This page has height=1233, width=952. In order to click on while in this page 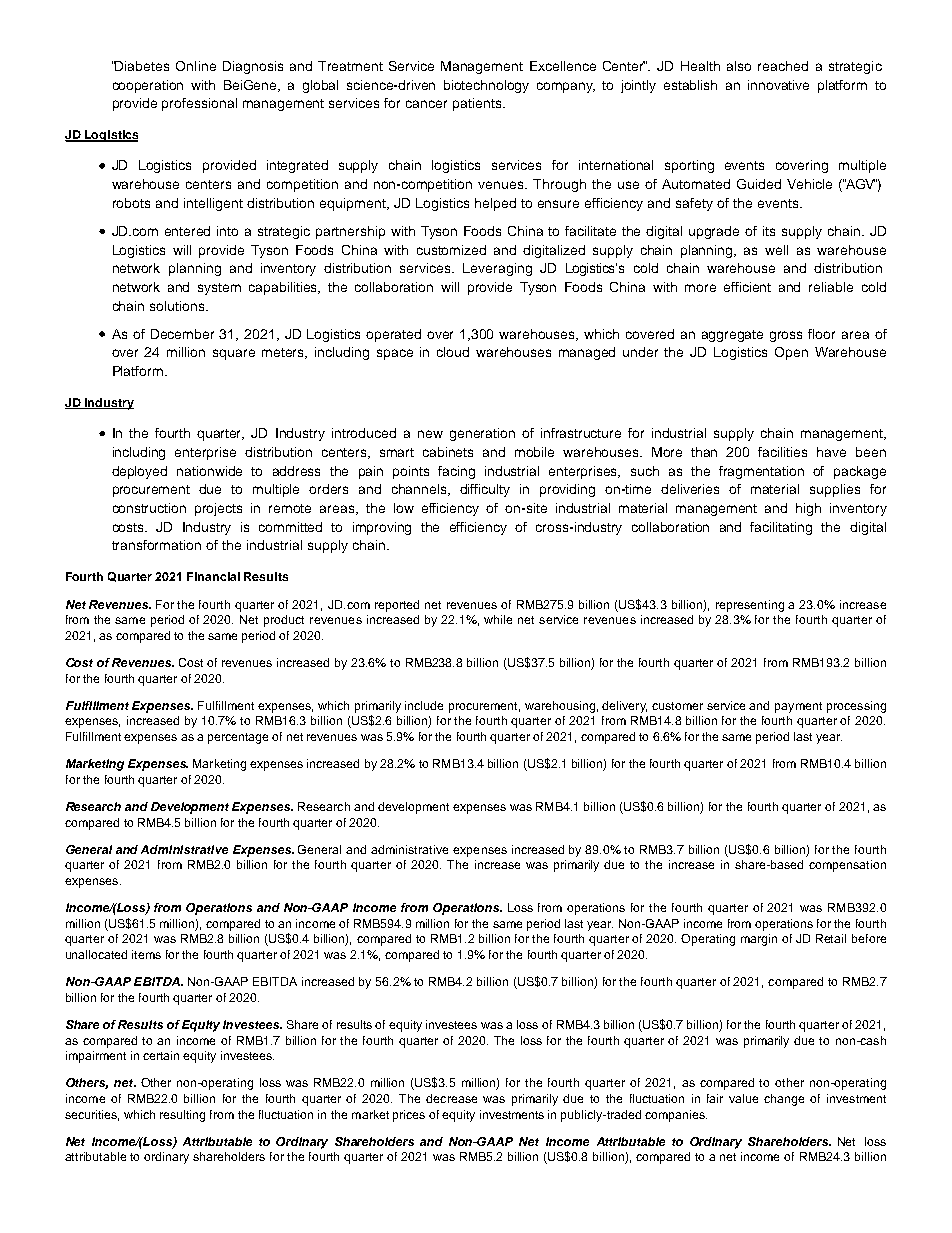, I will do `click(498, 619)`.
